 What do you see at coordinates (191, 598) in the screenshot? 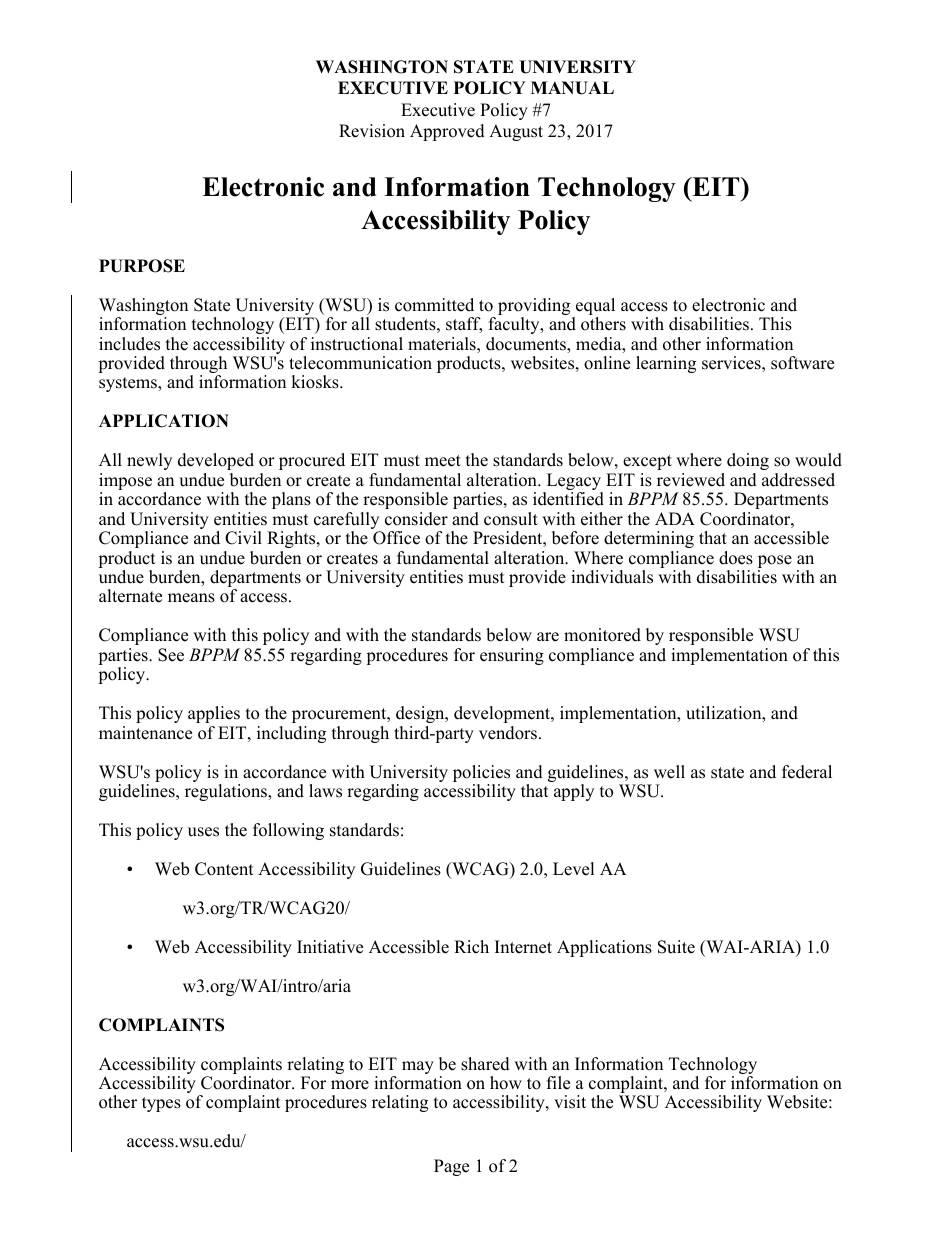
I see `means` at bounding box center [191, 598].
